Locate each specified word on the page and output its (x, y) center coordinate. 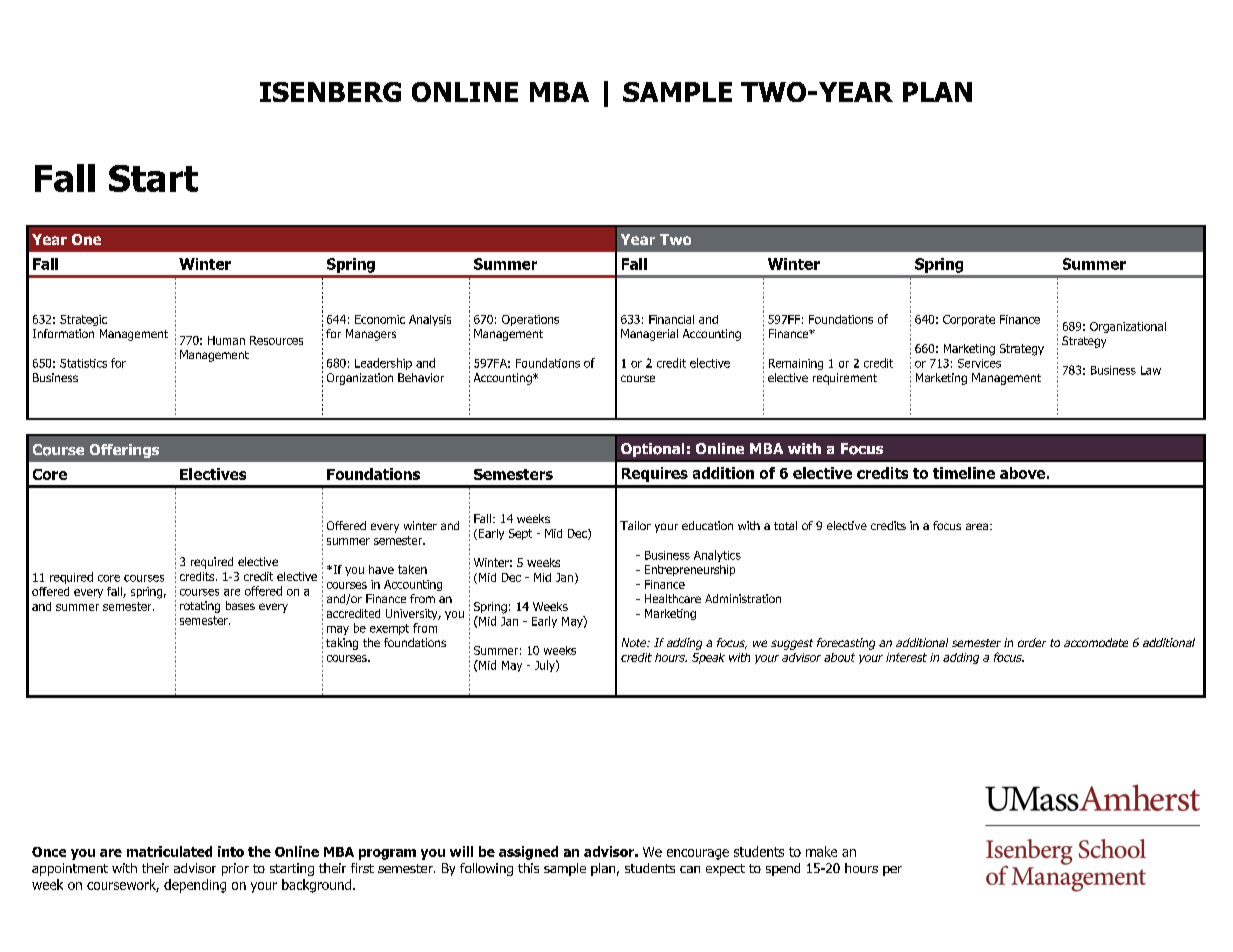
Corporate (969, 320)
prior (235, 869)
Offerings (124, 451)
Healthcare (673, 598)
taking (342, 644)
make (821, 851)
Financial (671, 319)
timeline (964, 473)
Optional (652, 450)
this (528, 868)
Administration (743, 598)
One (86, 239)
